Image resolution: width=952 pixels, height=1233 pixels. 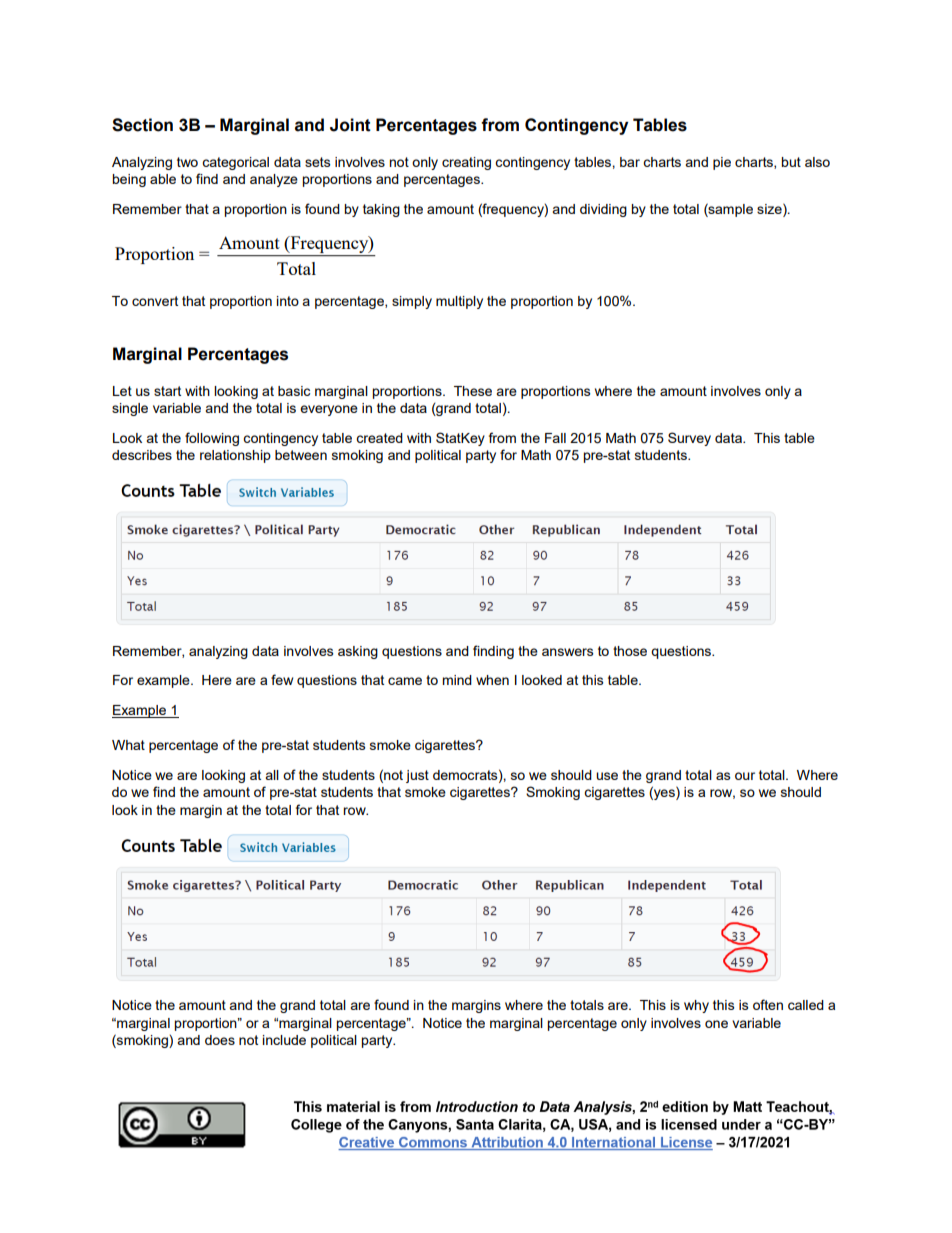 What do you see at coordinates (187, 162) in the page?
I see `two` at bounding box center [187, 162].
